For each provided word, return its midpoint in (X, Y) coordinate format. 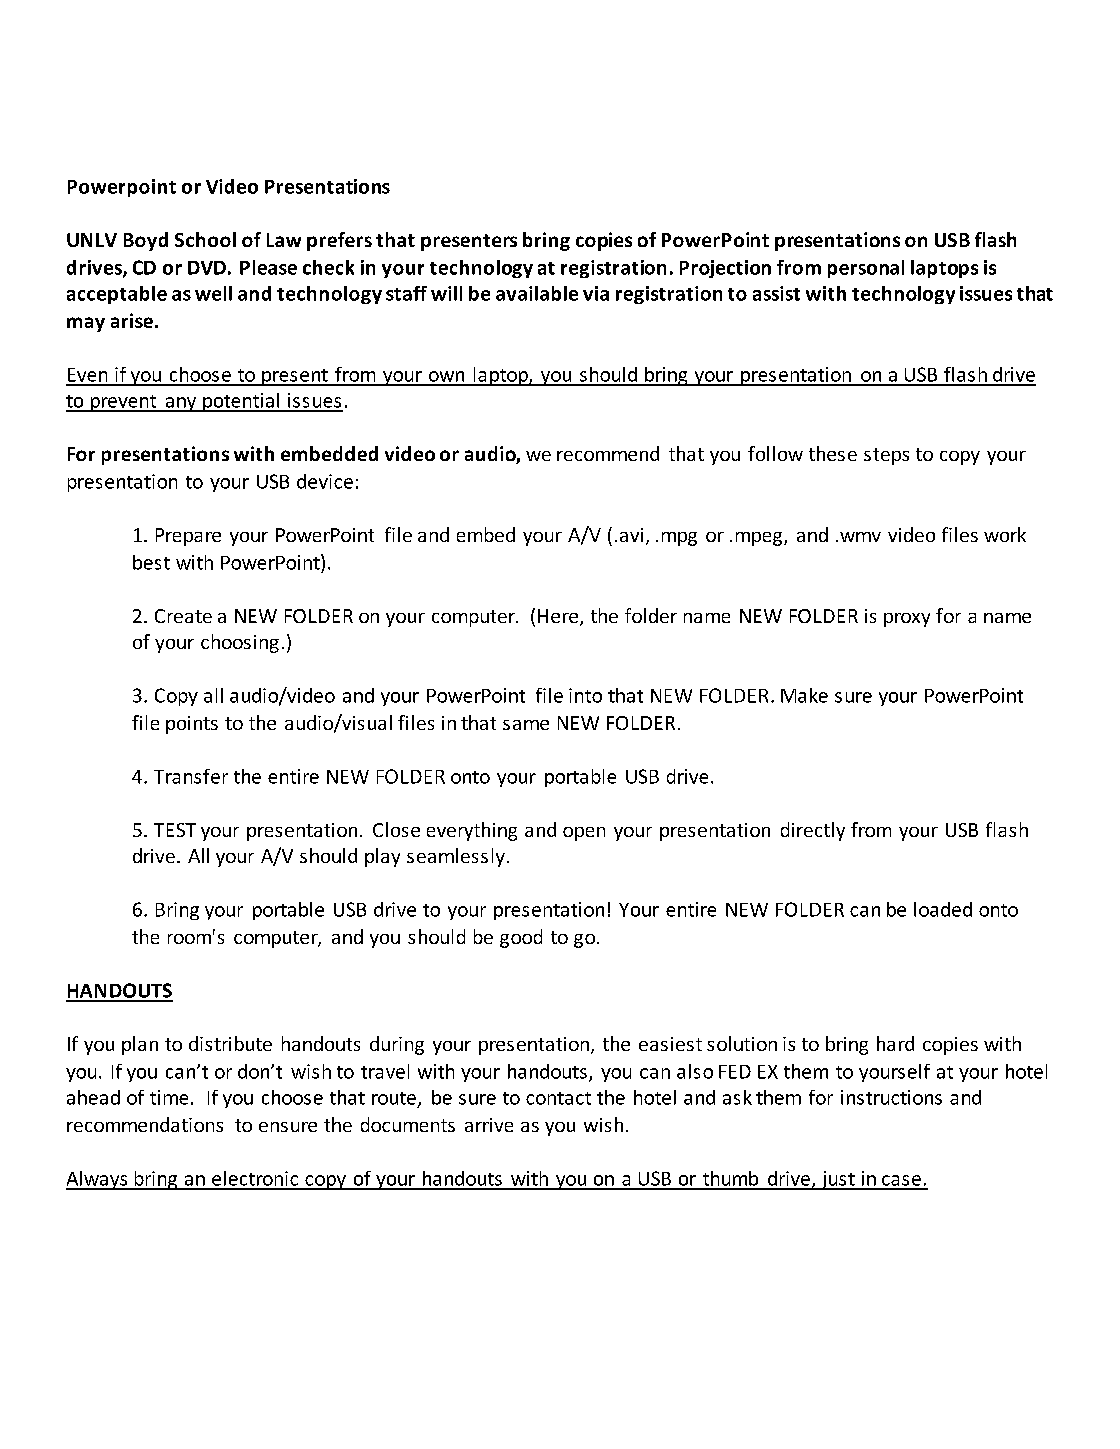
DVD (207, 268)
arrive (489, 1125)
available (537, 293)
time (169, 1097)
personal (866, 269)
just (838, 1180)
